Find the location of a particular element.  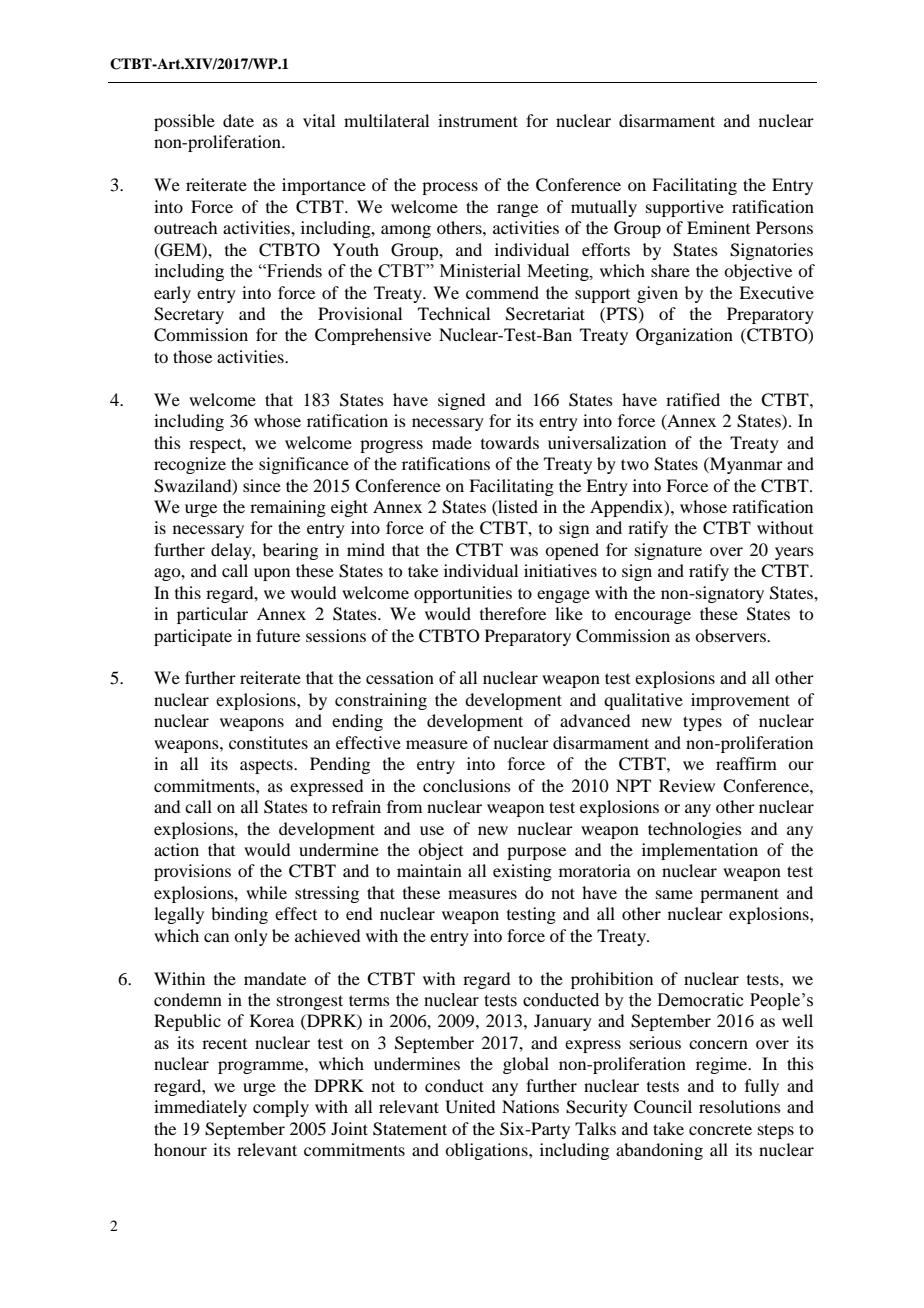

those is located at coordinates (192, 356).
